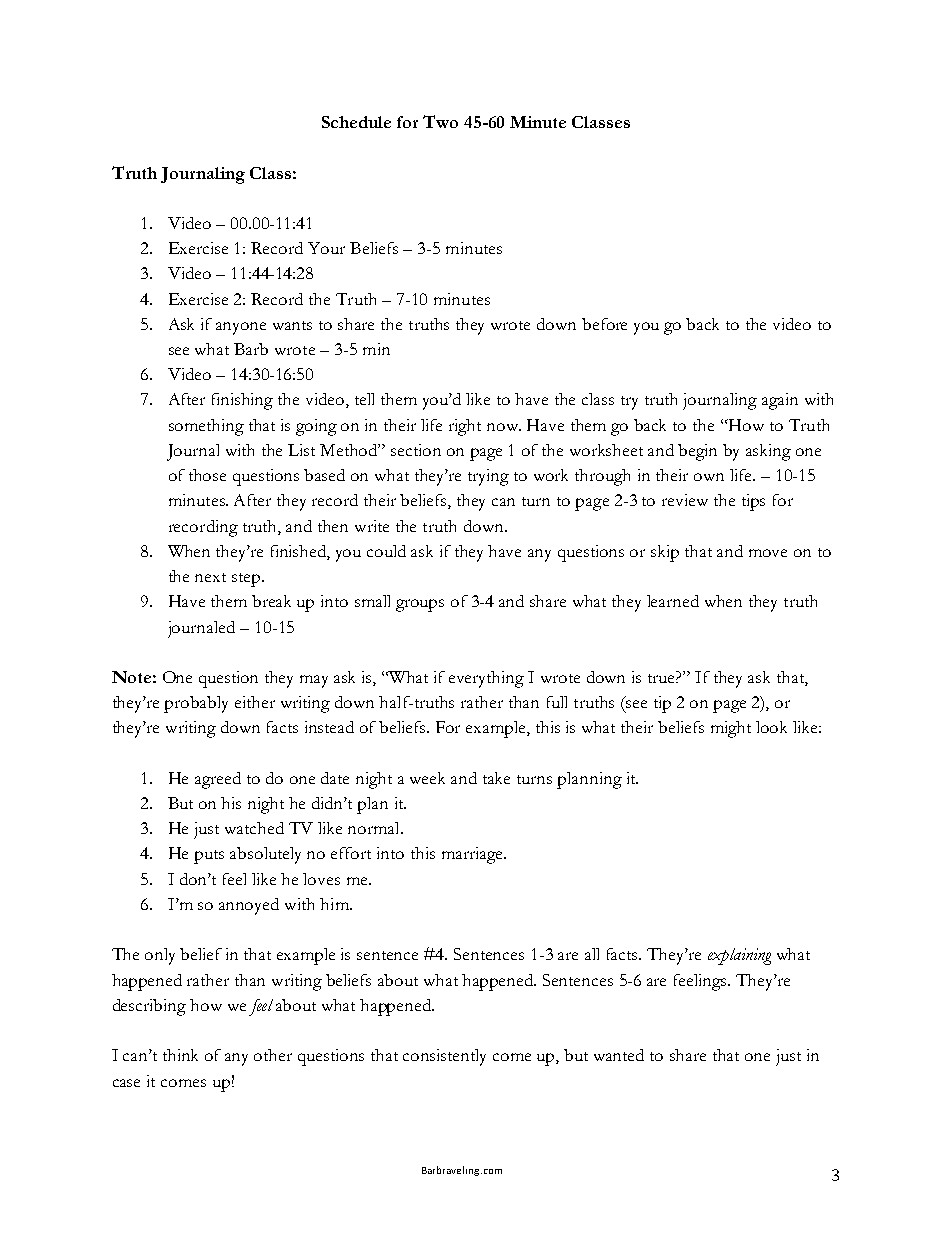 The image size is (952, 1233). What do you see at coordinates (356, 122) in the screenshot?
I see `Schedule` at bounding box center [356, 122].
